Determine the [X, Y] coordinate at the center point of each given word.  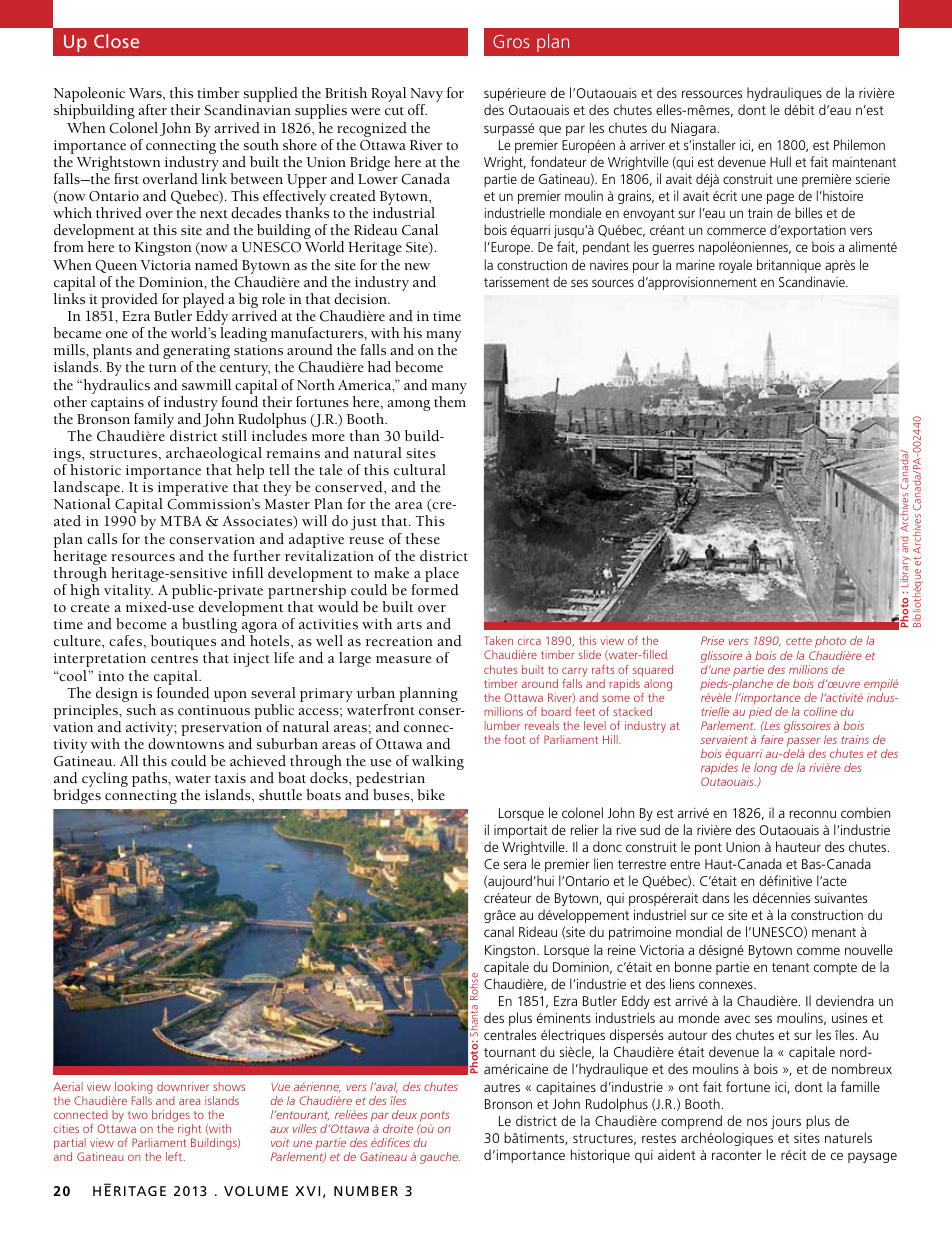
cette [799, 641]
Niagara [693, 129]
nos [757, 1122]
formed [435, 590]
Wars [146, 93]
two [138, 1115]
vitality [128, 591]
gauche [440, 1158]
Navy [426, 96]
